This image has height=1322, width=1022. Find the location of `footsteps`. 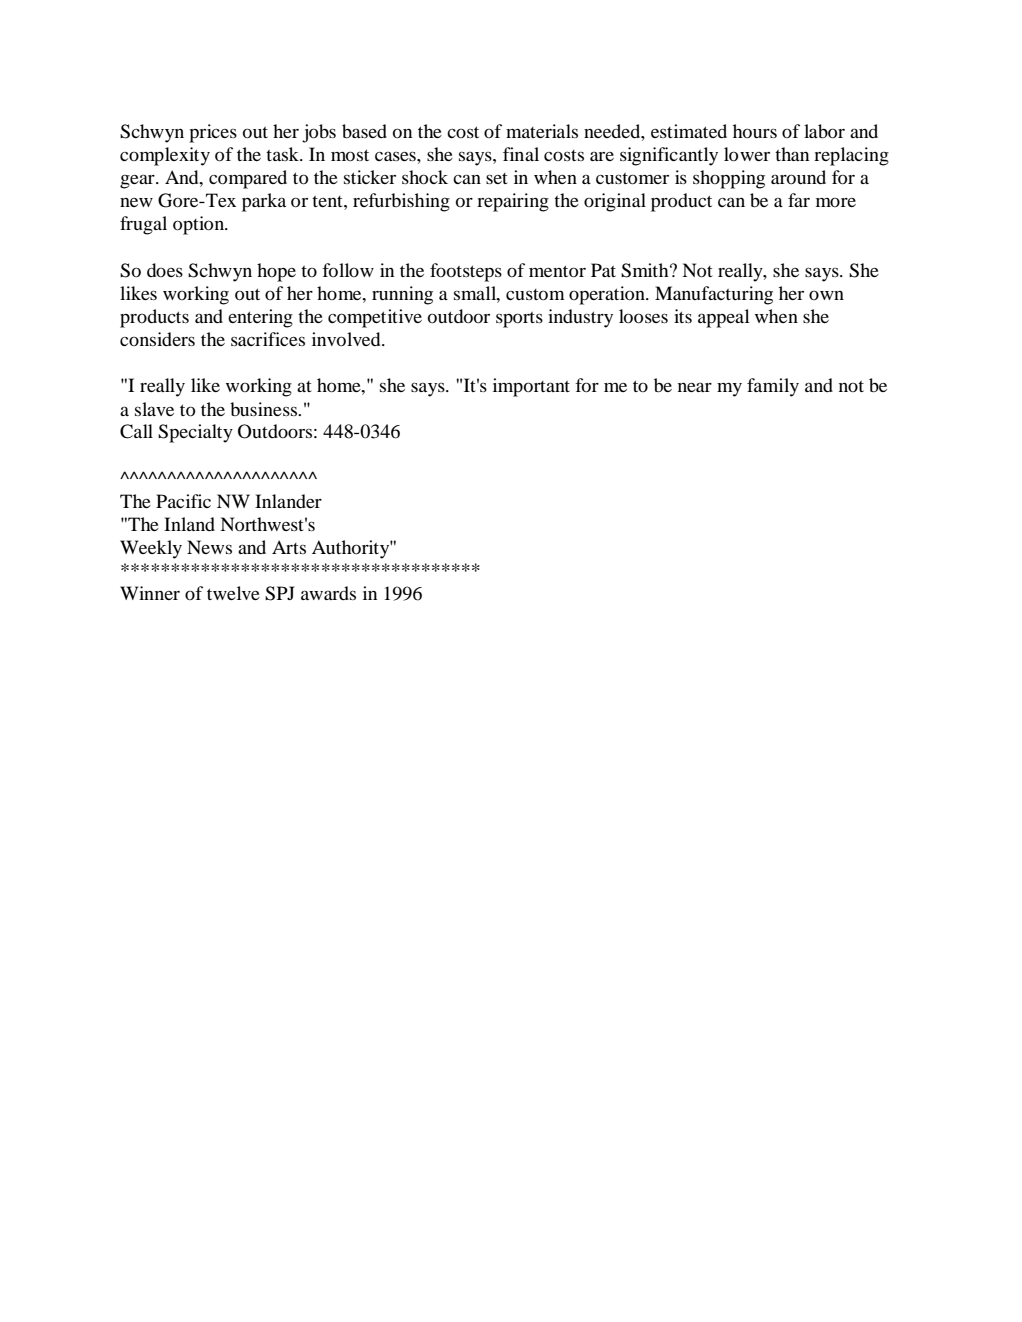

footsteps is located at coordinates (466, 272).
